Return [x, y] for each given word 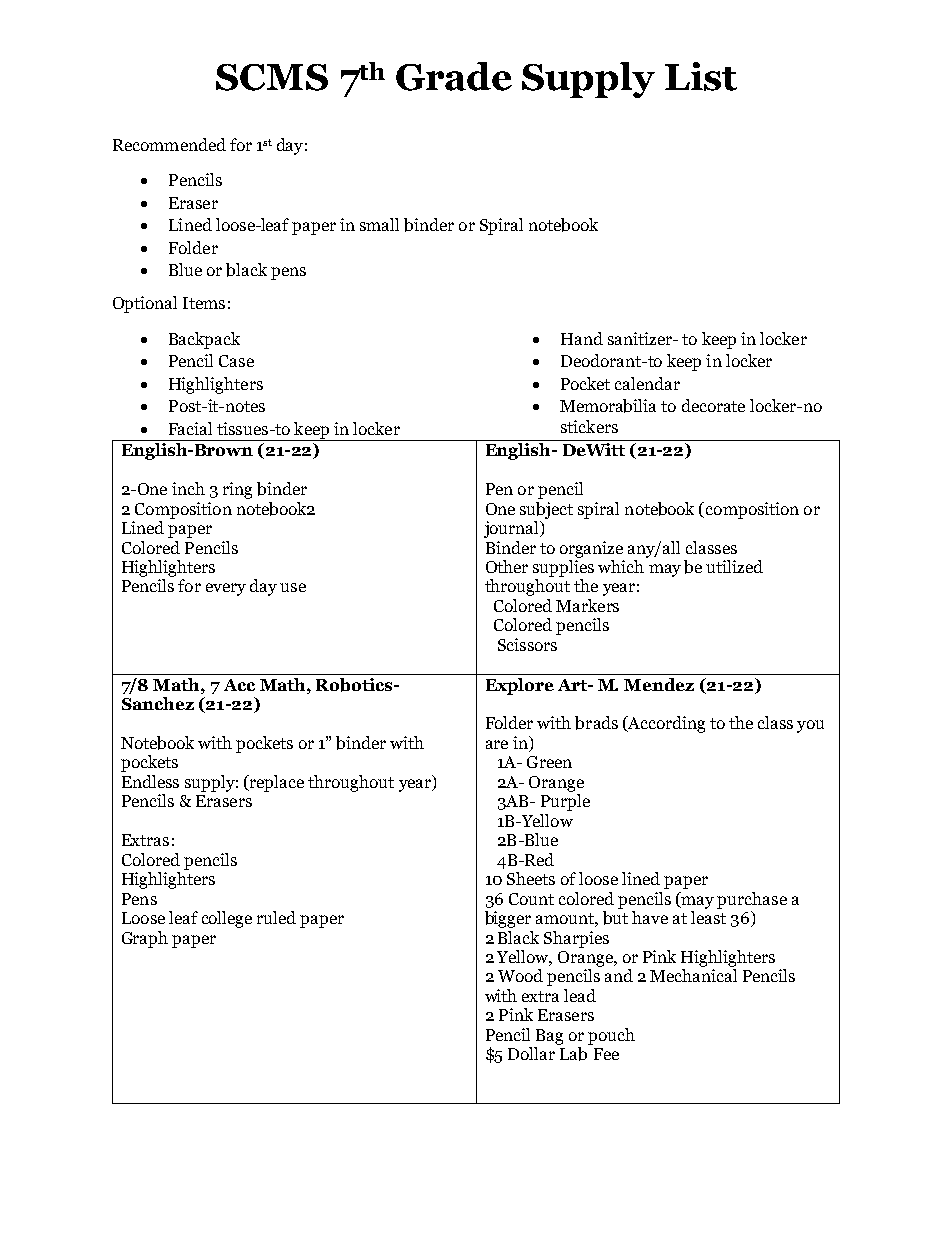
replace [276, 783]
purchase [752, 900]
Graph [145, 939]
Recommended [169, 144]
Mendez [659, 684]
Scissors [527, 644]
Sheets [531, 878]
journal [512, 529]
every [226, 589]
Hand [582, 338]
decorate [713, 405]
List [701, 76]
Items [204, 303]
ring [237, 490]
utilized [734, 566]
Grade [454, 76]
